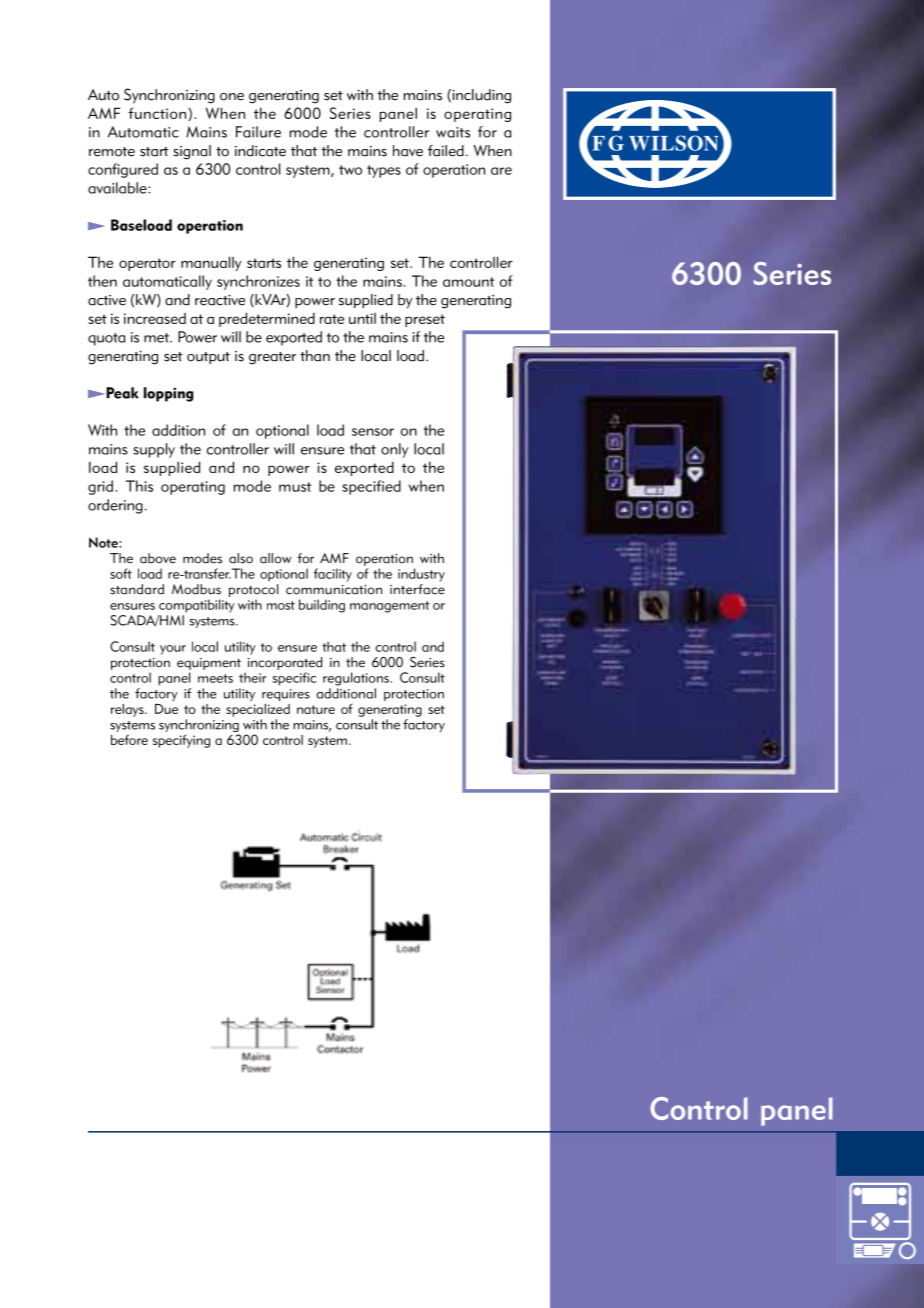 This image has width=924, height=1308. Describe the element at coordinates (155, 318) in the image. I see `increased` at that location.
